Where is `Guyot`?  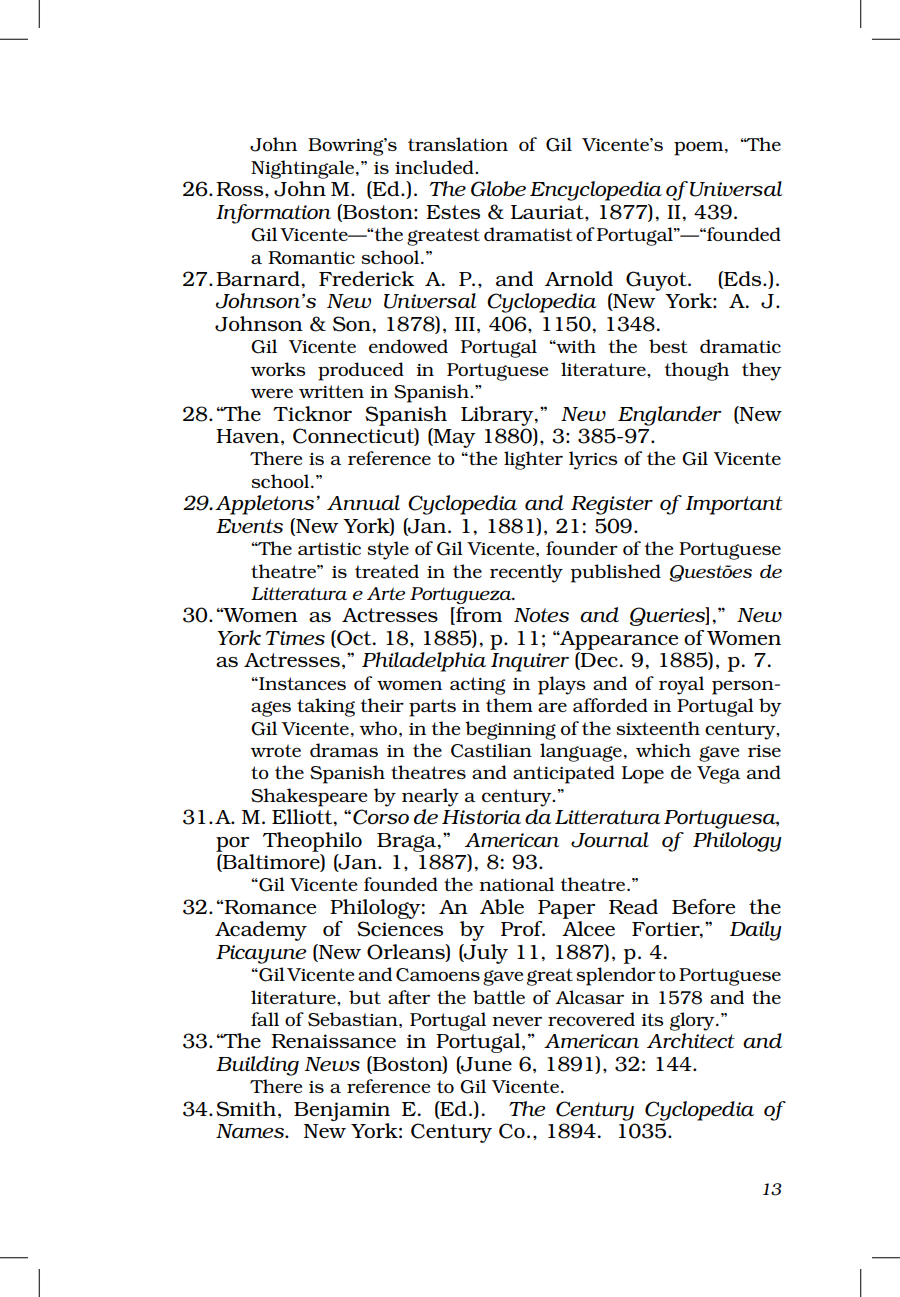
Guyot is located at coordinates (657, 281).
